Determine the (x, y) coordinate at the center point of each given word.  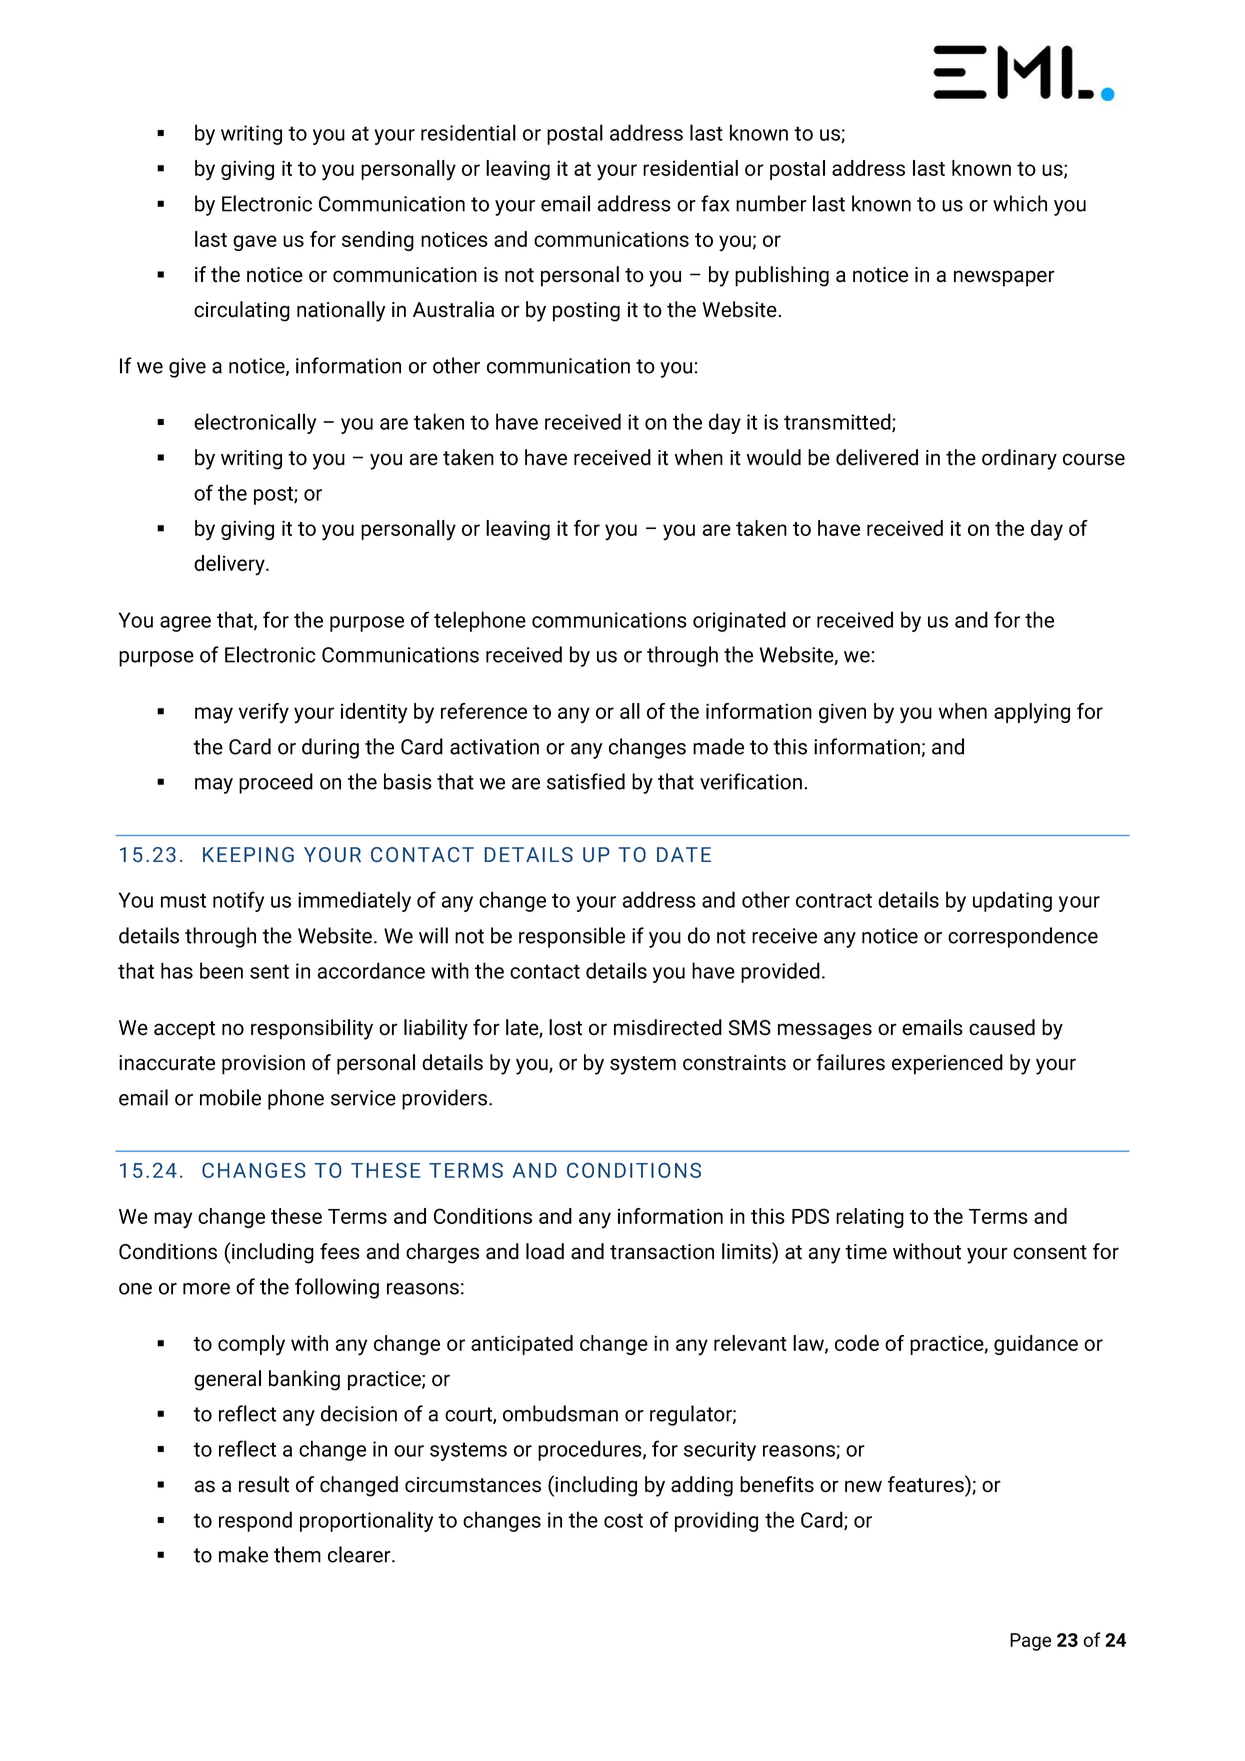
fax (715, 203)
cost (623, 1520)
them (297, 1554)
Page (1030, 1642)
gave (255, 243)
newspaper (1004, 278)
